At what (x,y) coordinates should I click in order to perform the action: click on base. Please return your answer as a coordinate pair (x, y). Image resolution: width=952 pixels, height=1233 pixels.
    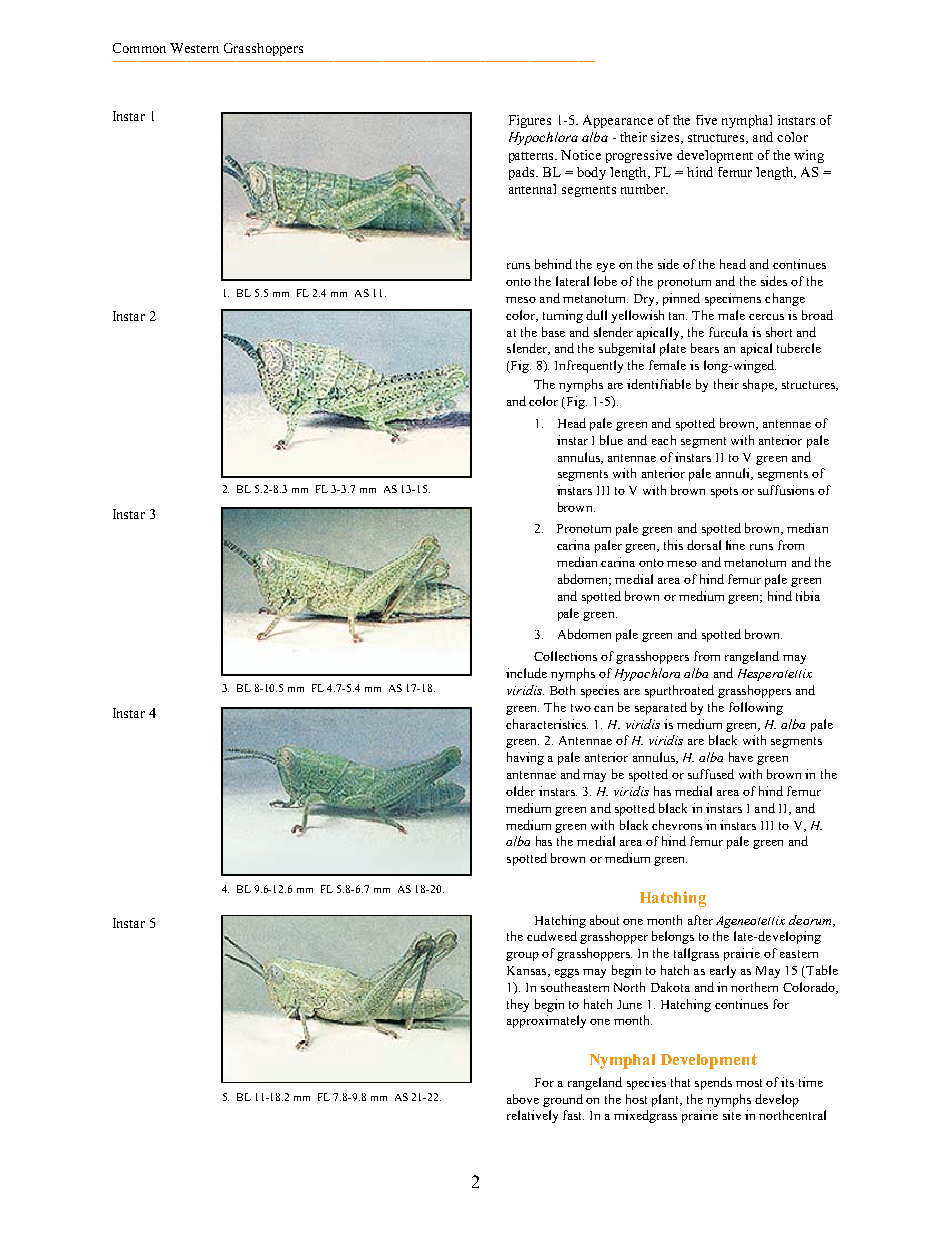
    Looking at the image, I should click on (553, 332).
